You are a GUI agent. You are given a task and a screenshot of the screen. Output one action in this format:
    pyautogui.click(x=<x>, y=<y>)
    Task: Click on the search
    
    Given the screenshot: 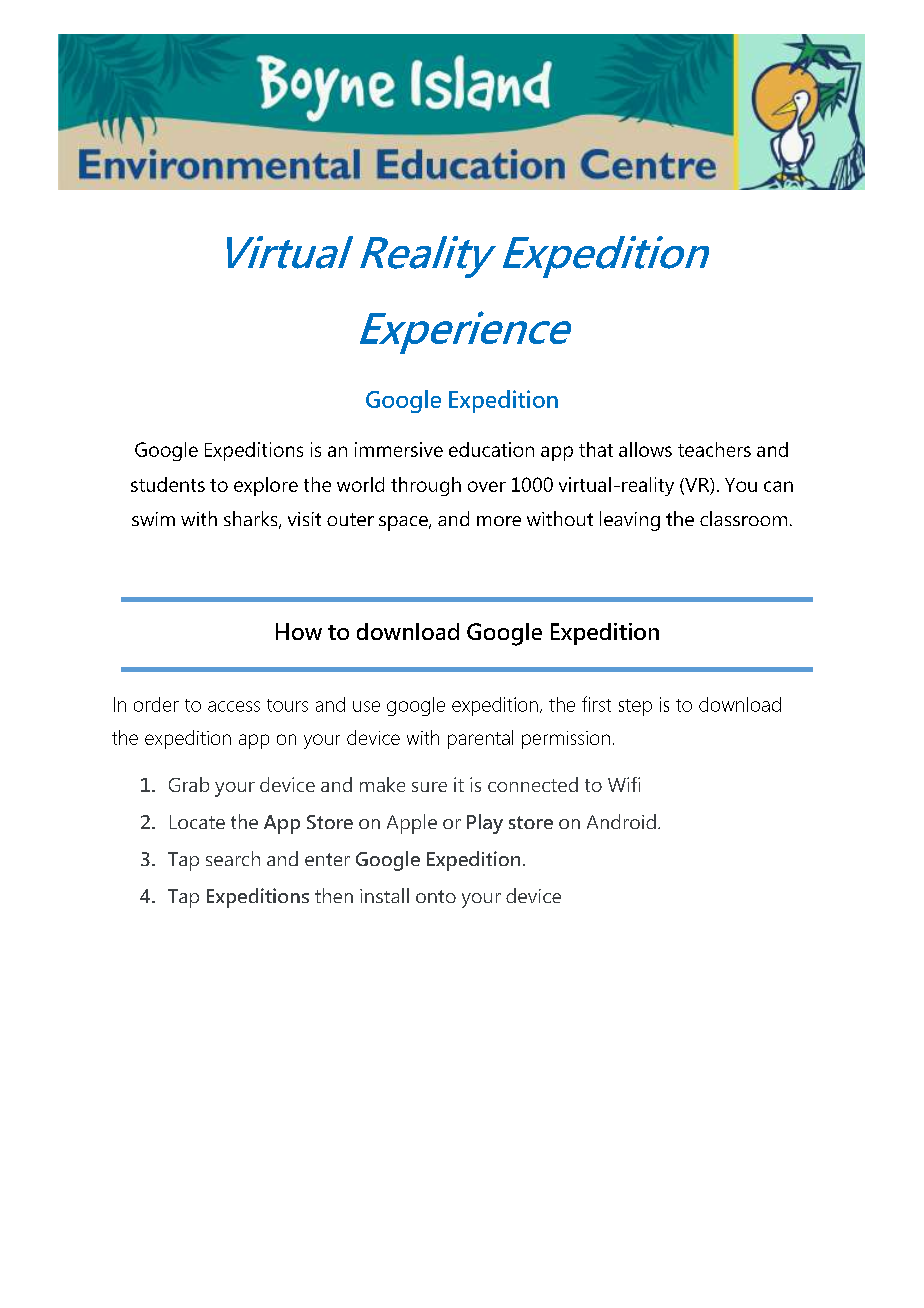 What is the action you would take?
    pyautogui.click(x=233, y=858)
